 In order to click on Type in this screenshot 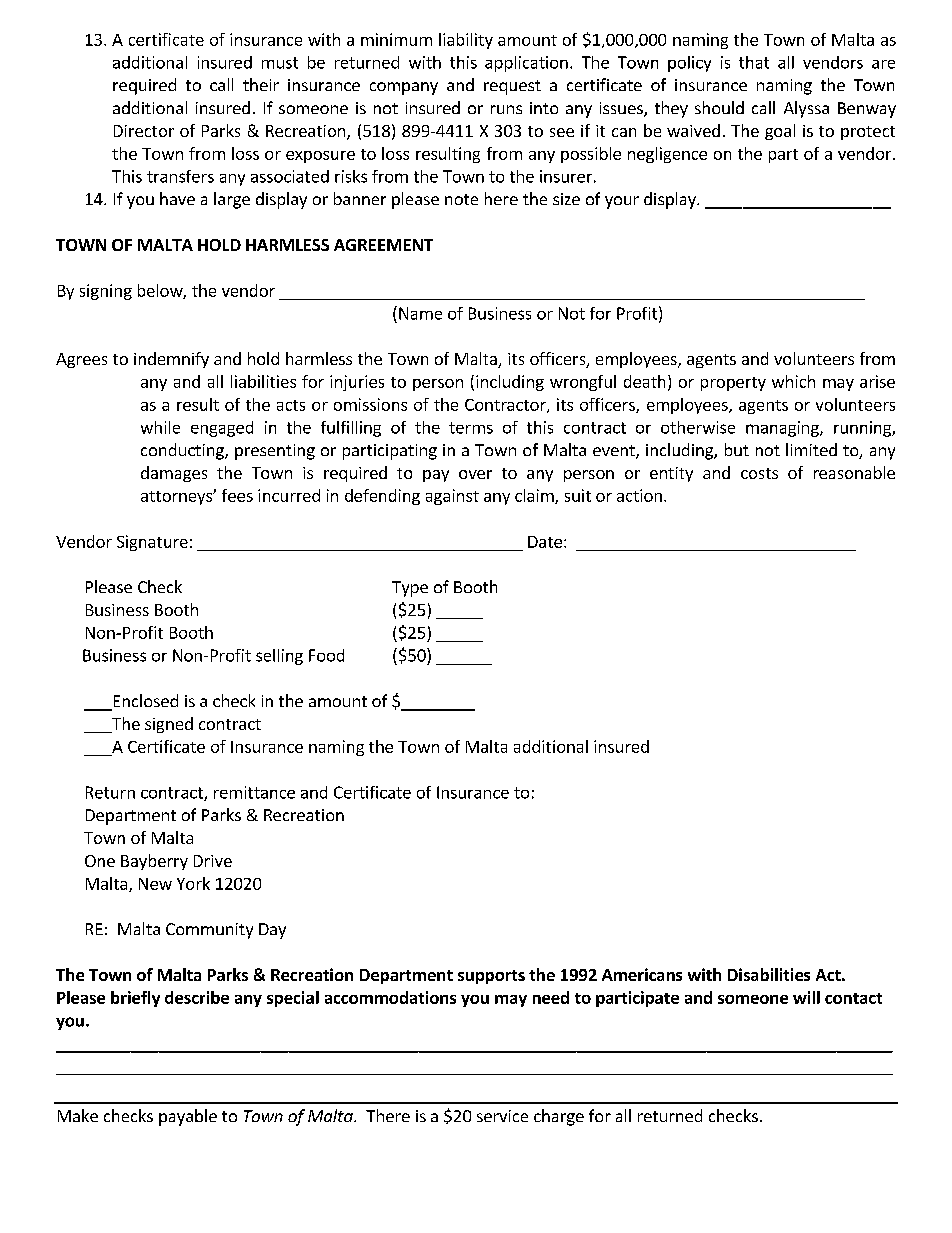, I will do `click(410, 589)`.
